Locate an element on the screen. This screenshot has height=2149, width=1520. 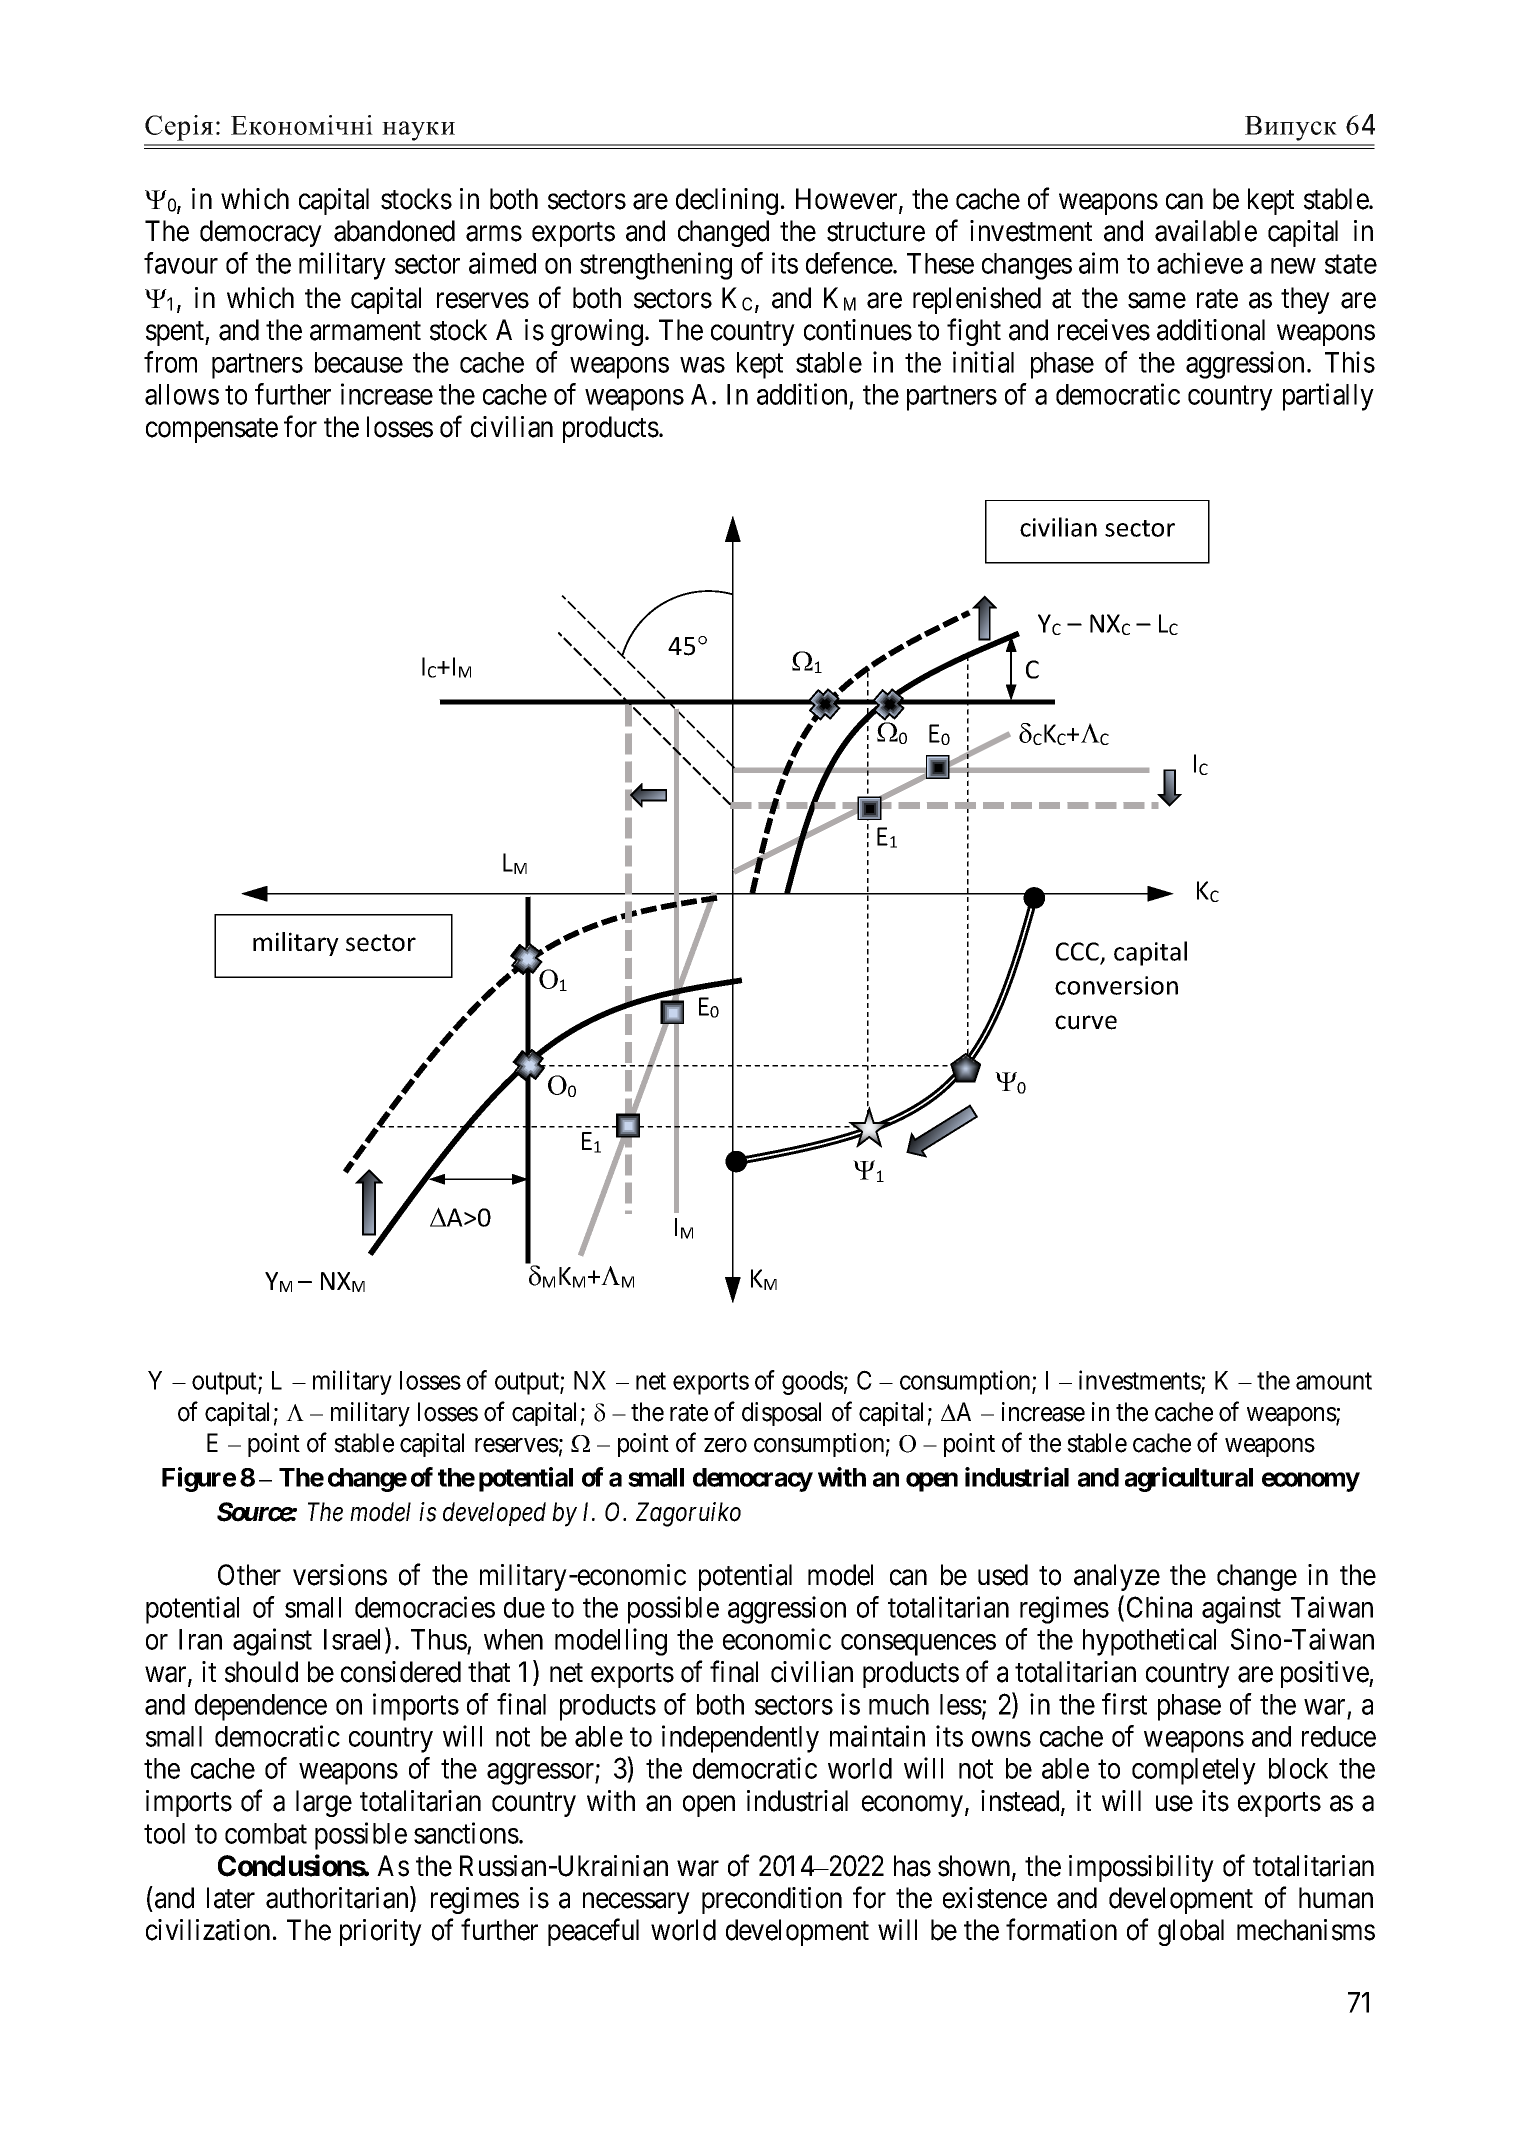
compensate is located at coordinates (212, 430).
